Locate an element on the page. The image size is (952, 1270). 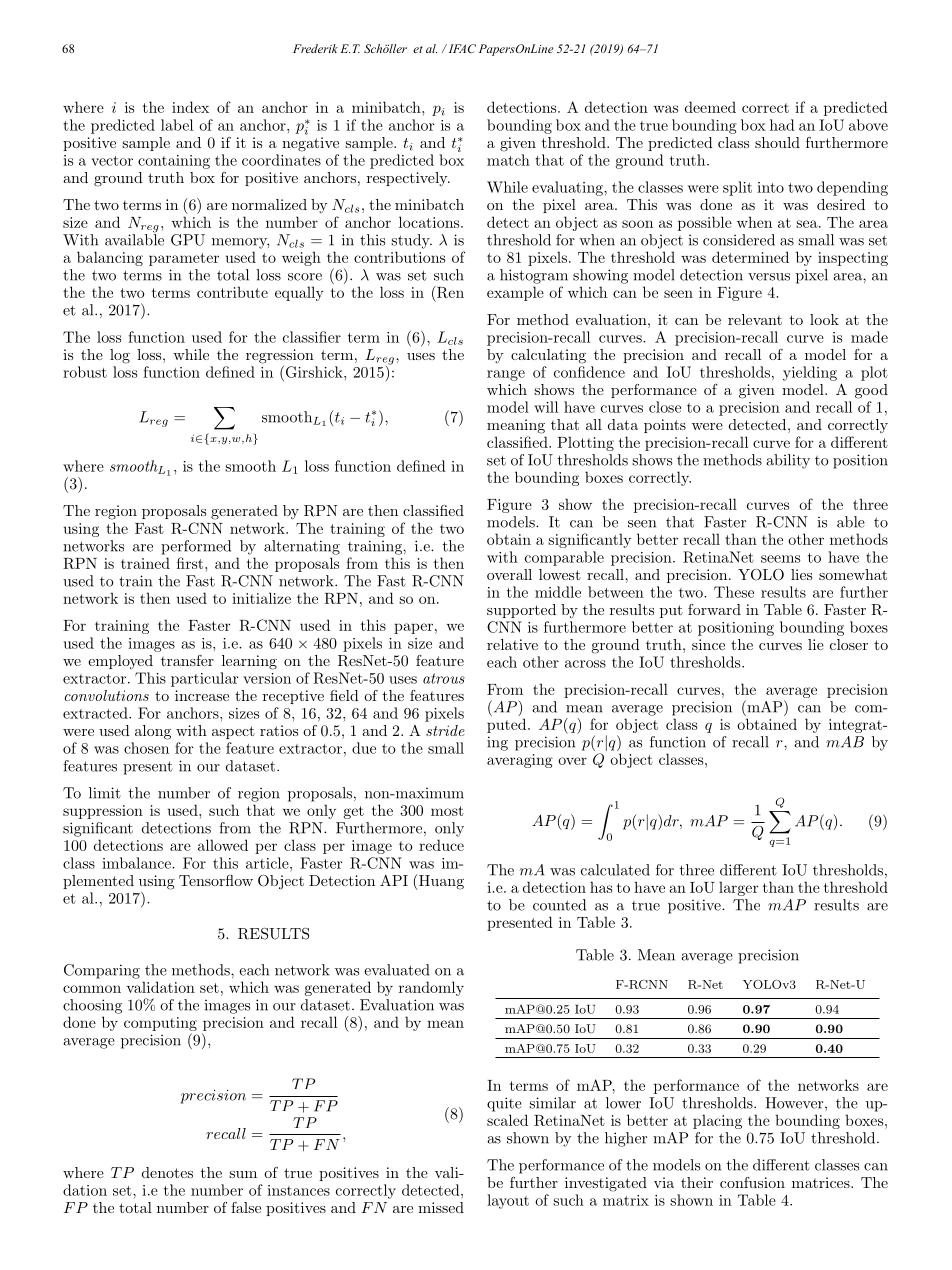
example is located at coordinates (515, 293).
